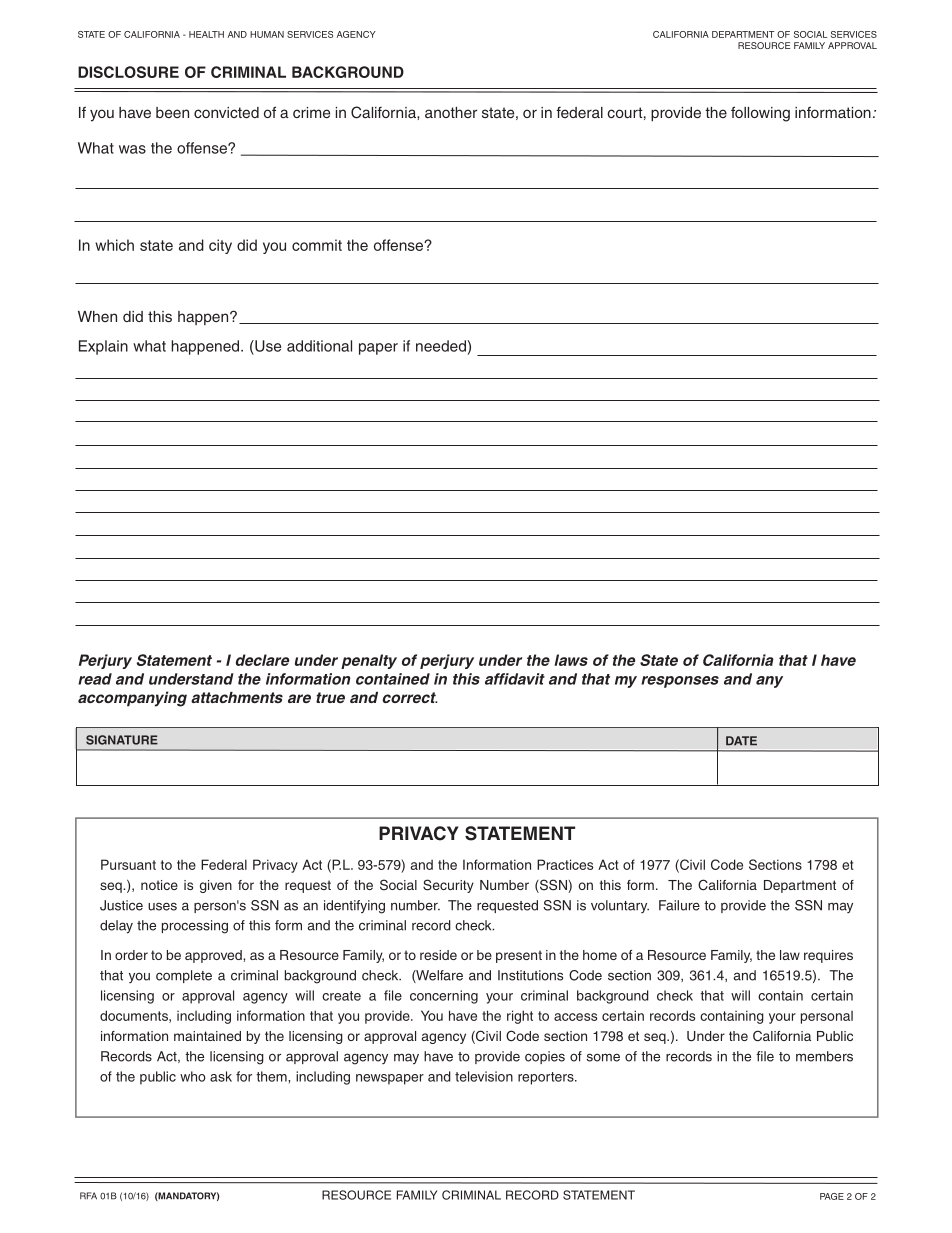 The width and height of the screenshot is (952, 1233). What do you see at coordinates (680, 682) in the screenshot?
I see `responses` at bounding box center [680, 682].
